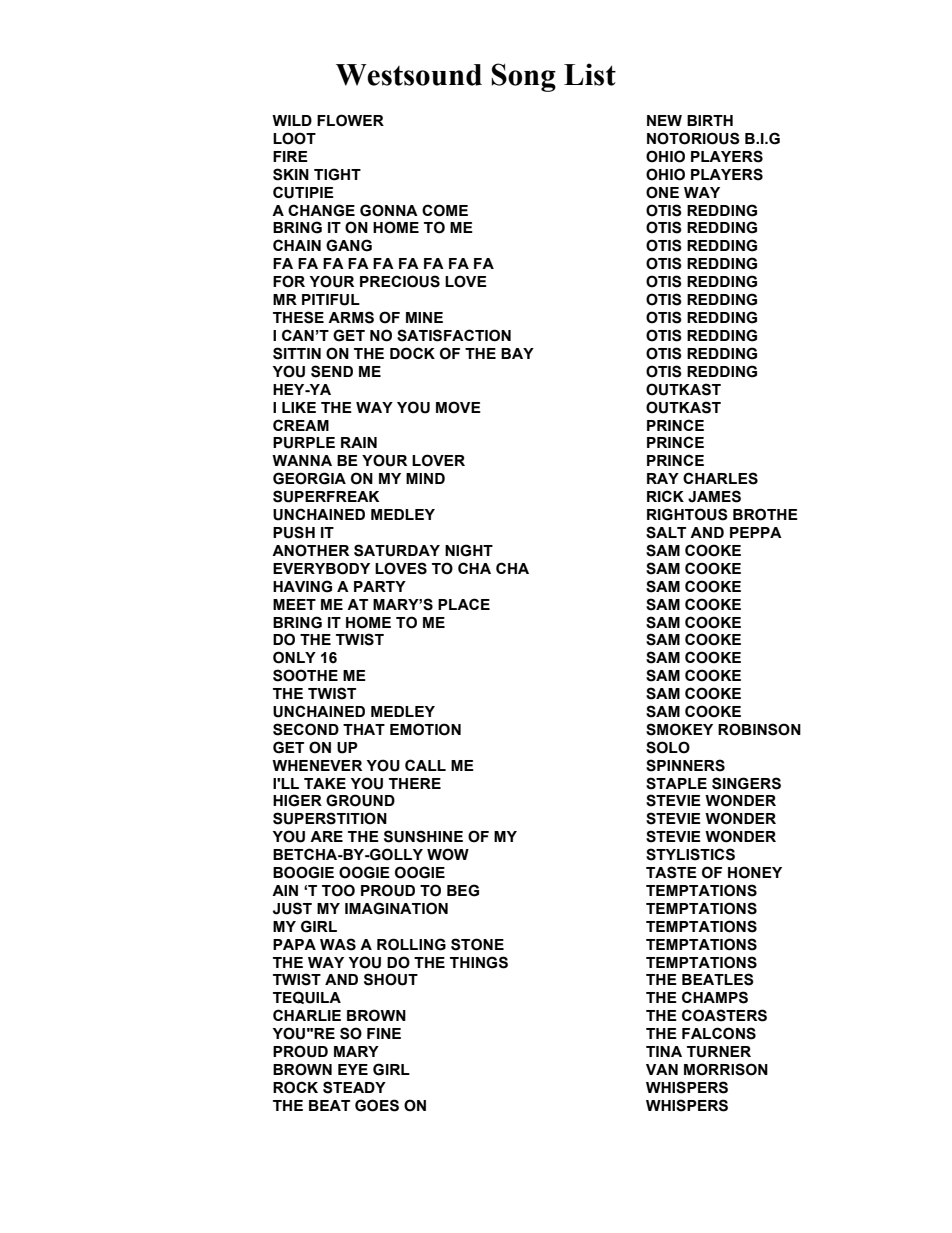 The height and width of the document is (1233, 952). Describe the element at coordinates (350, 120) in the document. I see `FLOWER` at that location.
